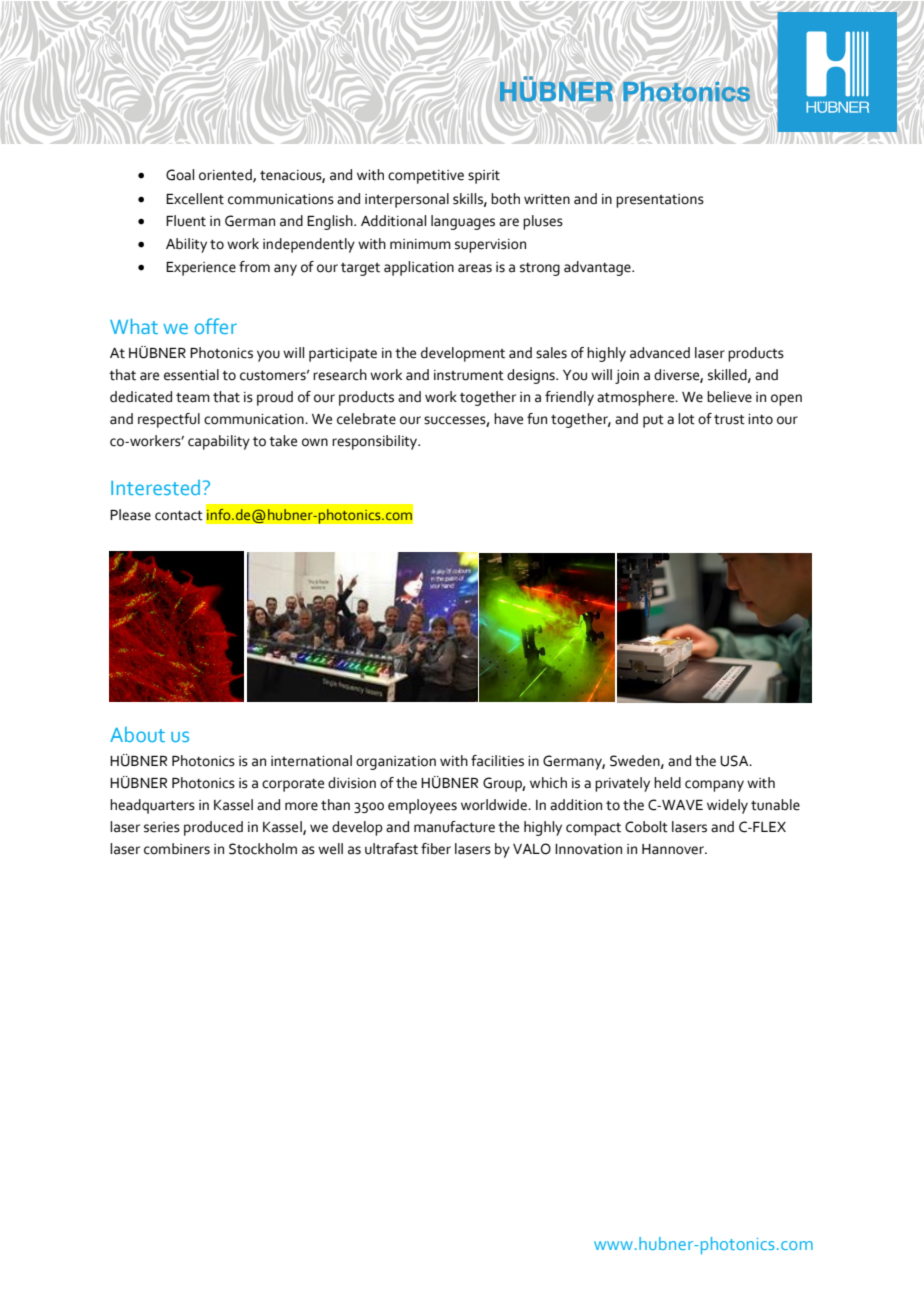  Describe the element at coordinates (727, 806) in the document. I see `widely` at that location.
